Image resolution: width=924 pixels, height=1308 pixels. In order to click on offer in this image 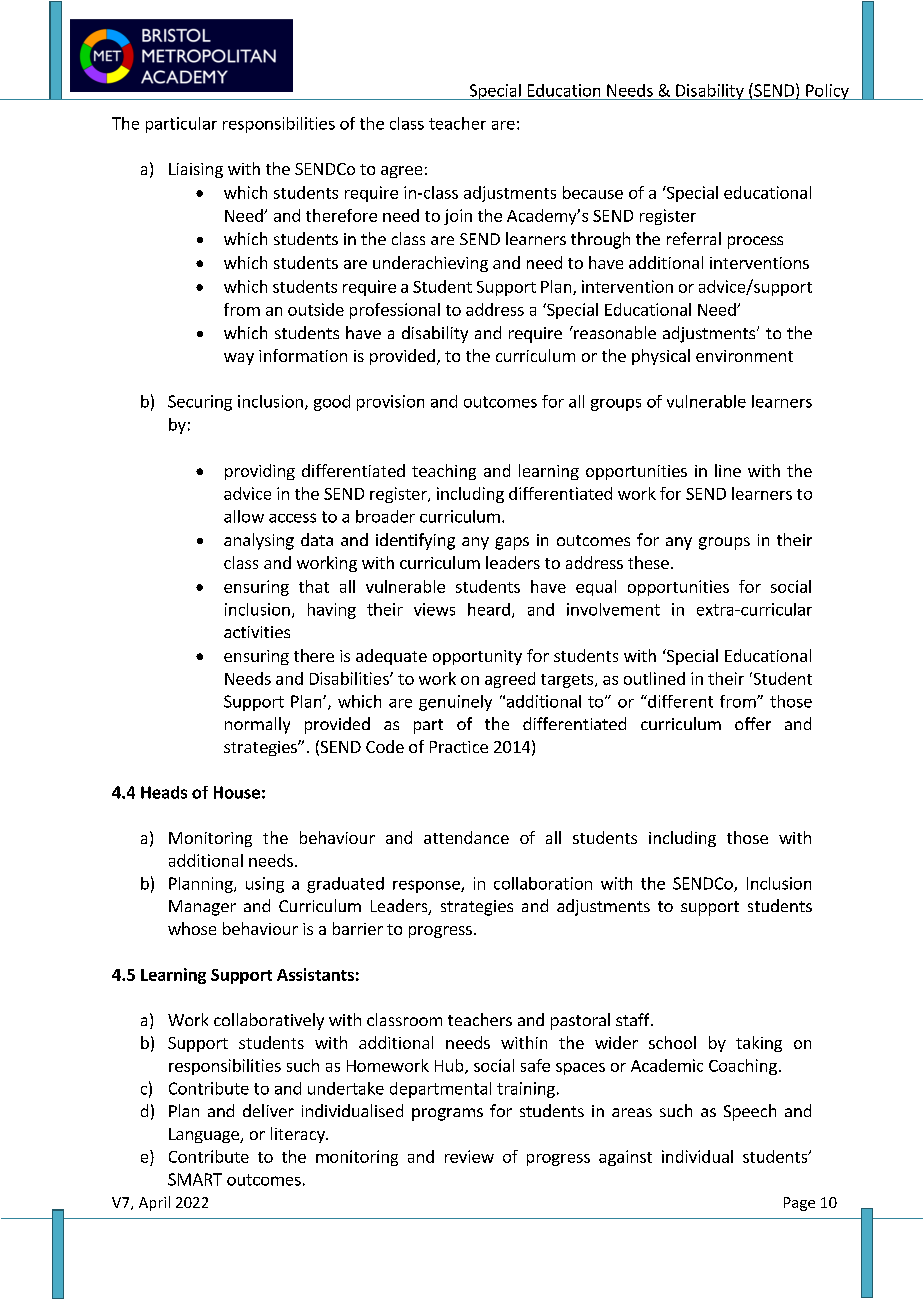, I will do `click(753, 723)`.
